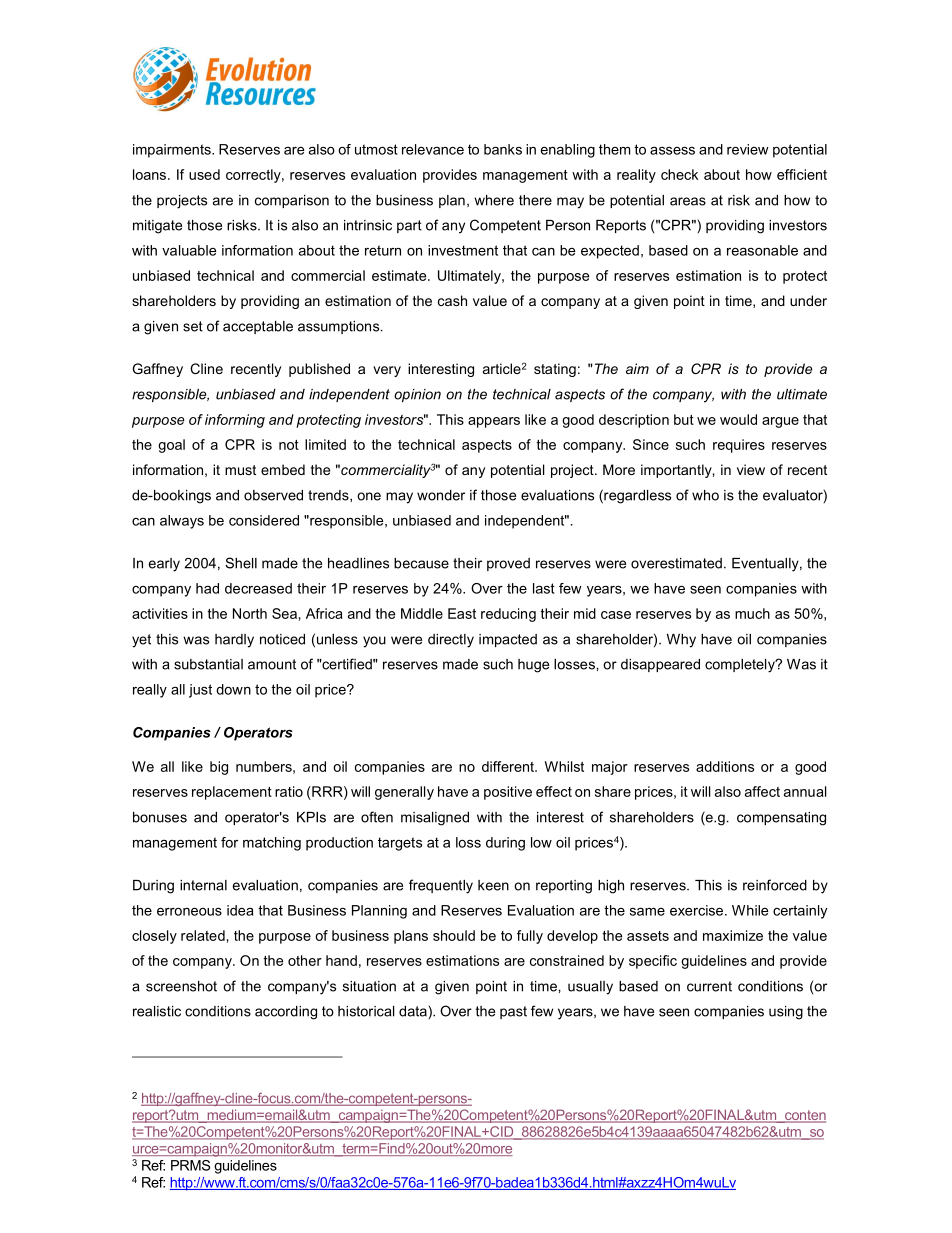 The image size is (952, 1233). What do you see at coordinates (494, 200) in the image?
I see `where` at bounding box center [494, 200].
